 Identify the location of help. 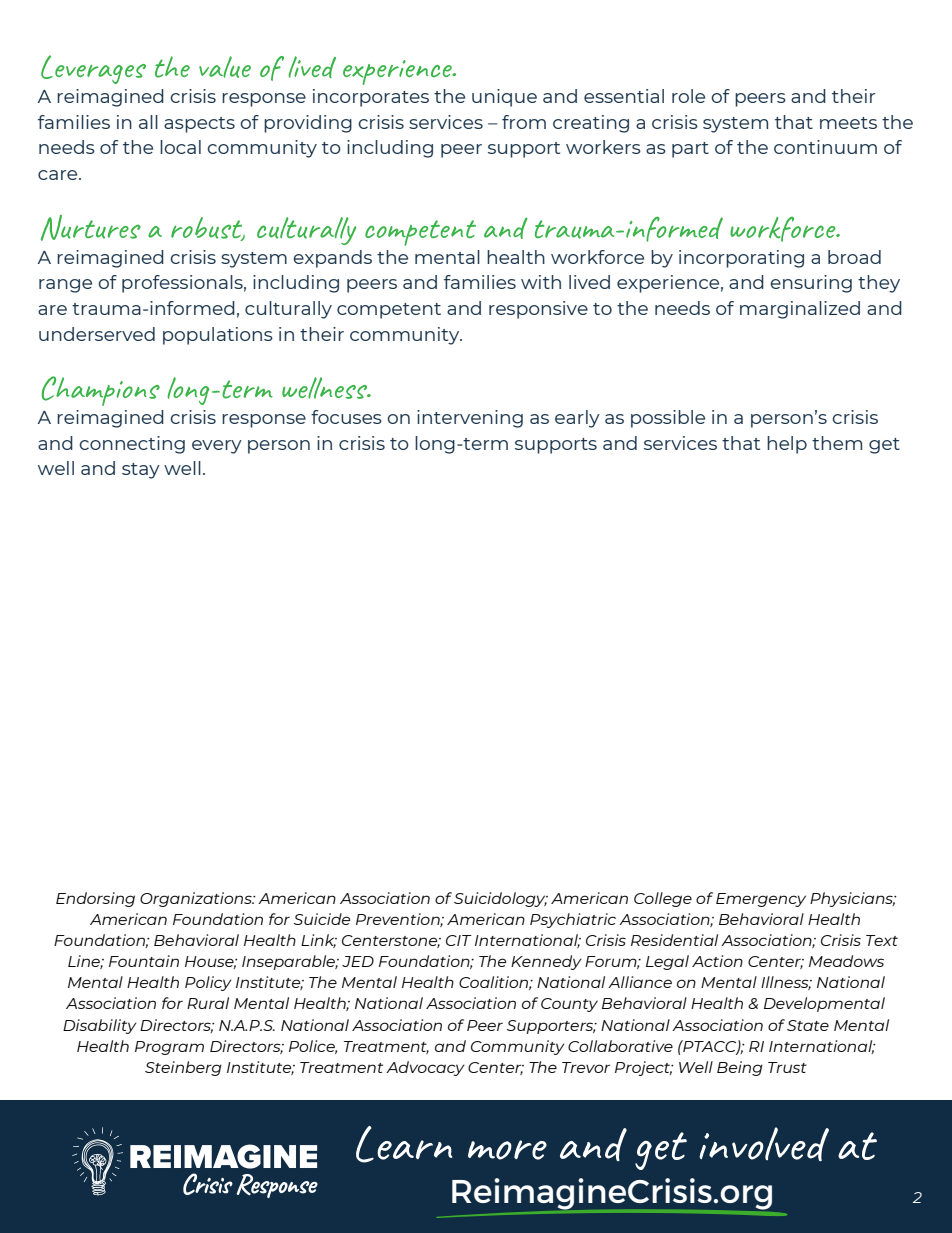
(787, 445).
